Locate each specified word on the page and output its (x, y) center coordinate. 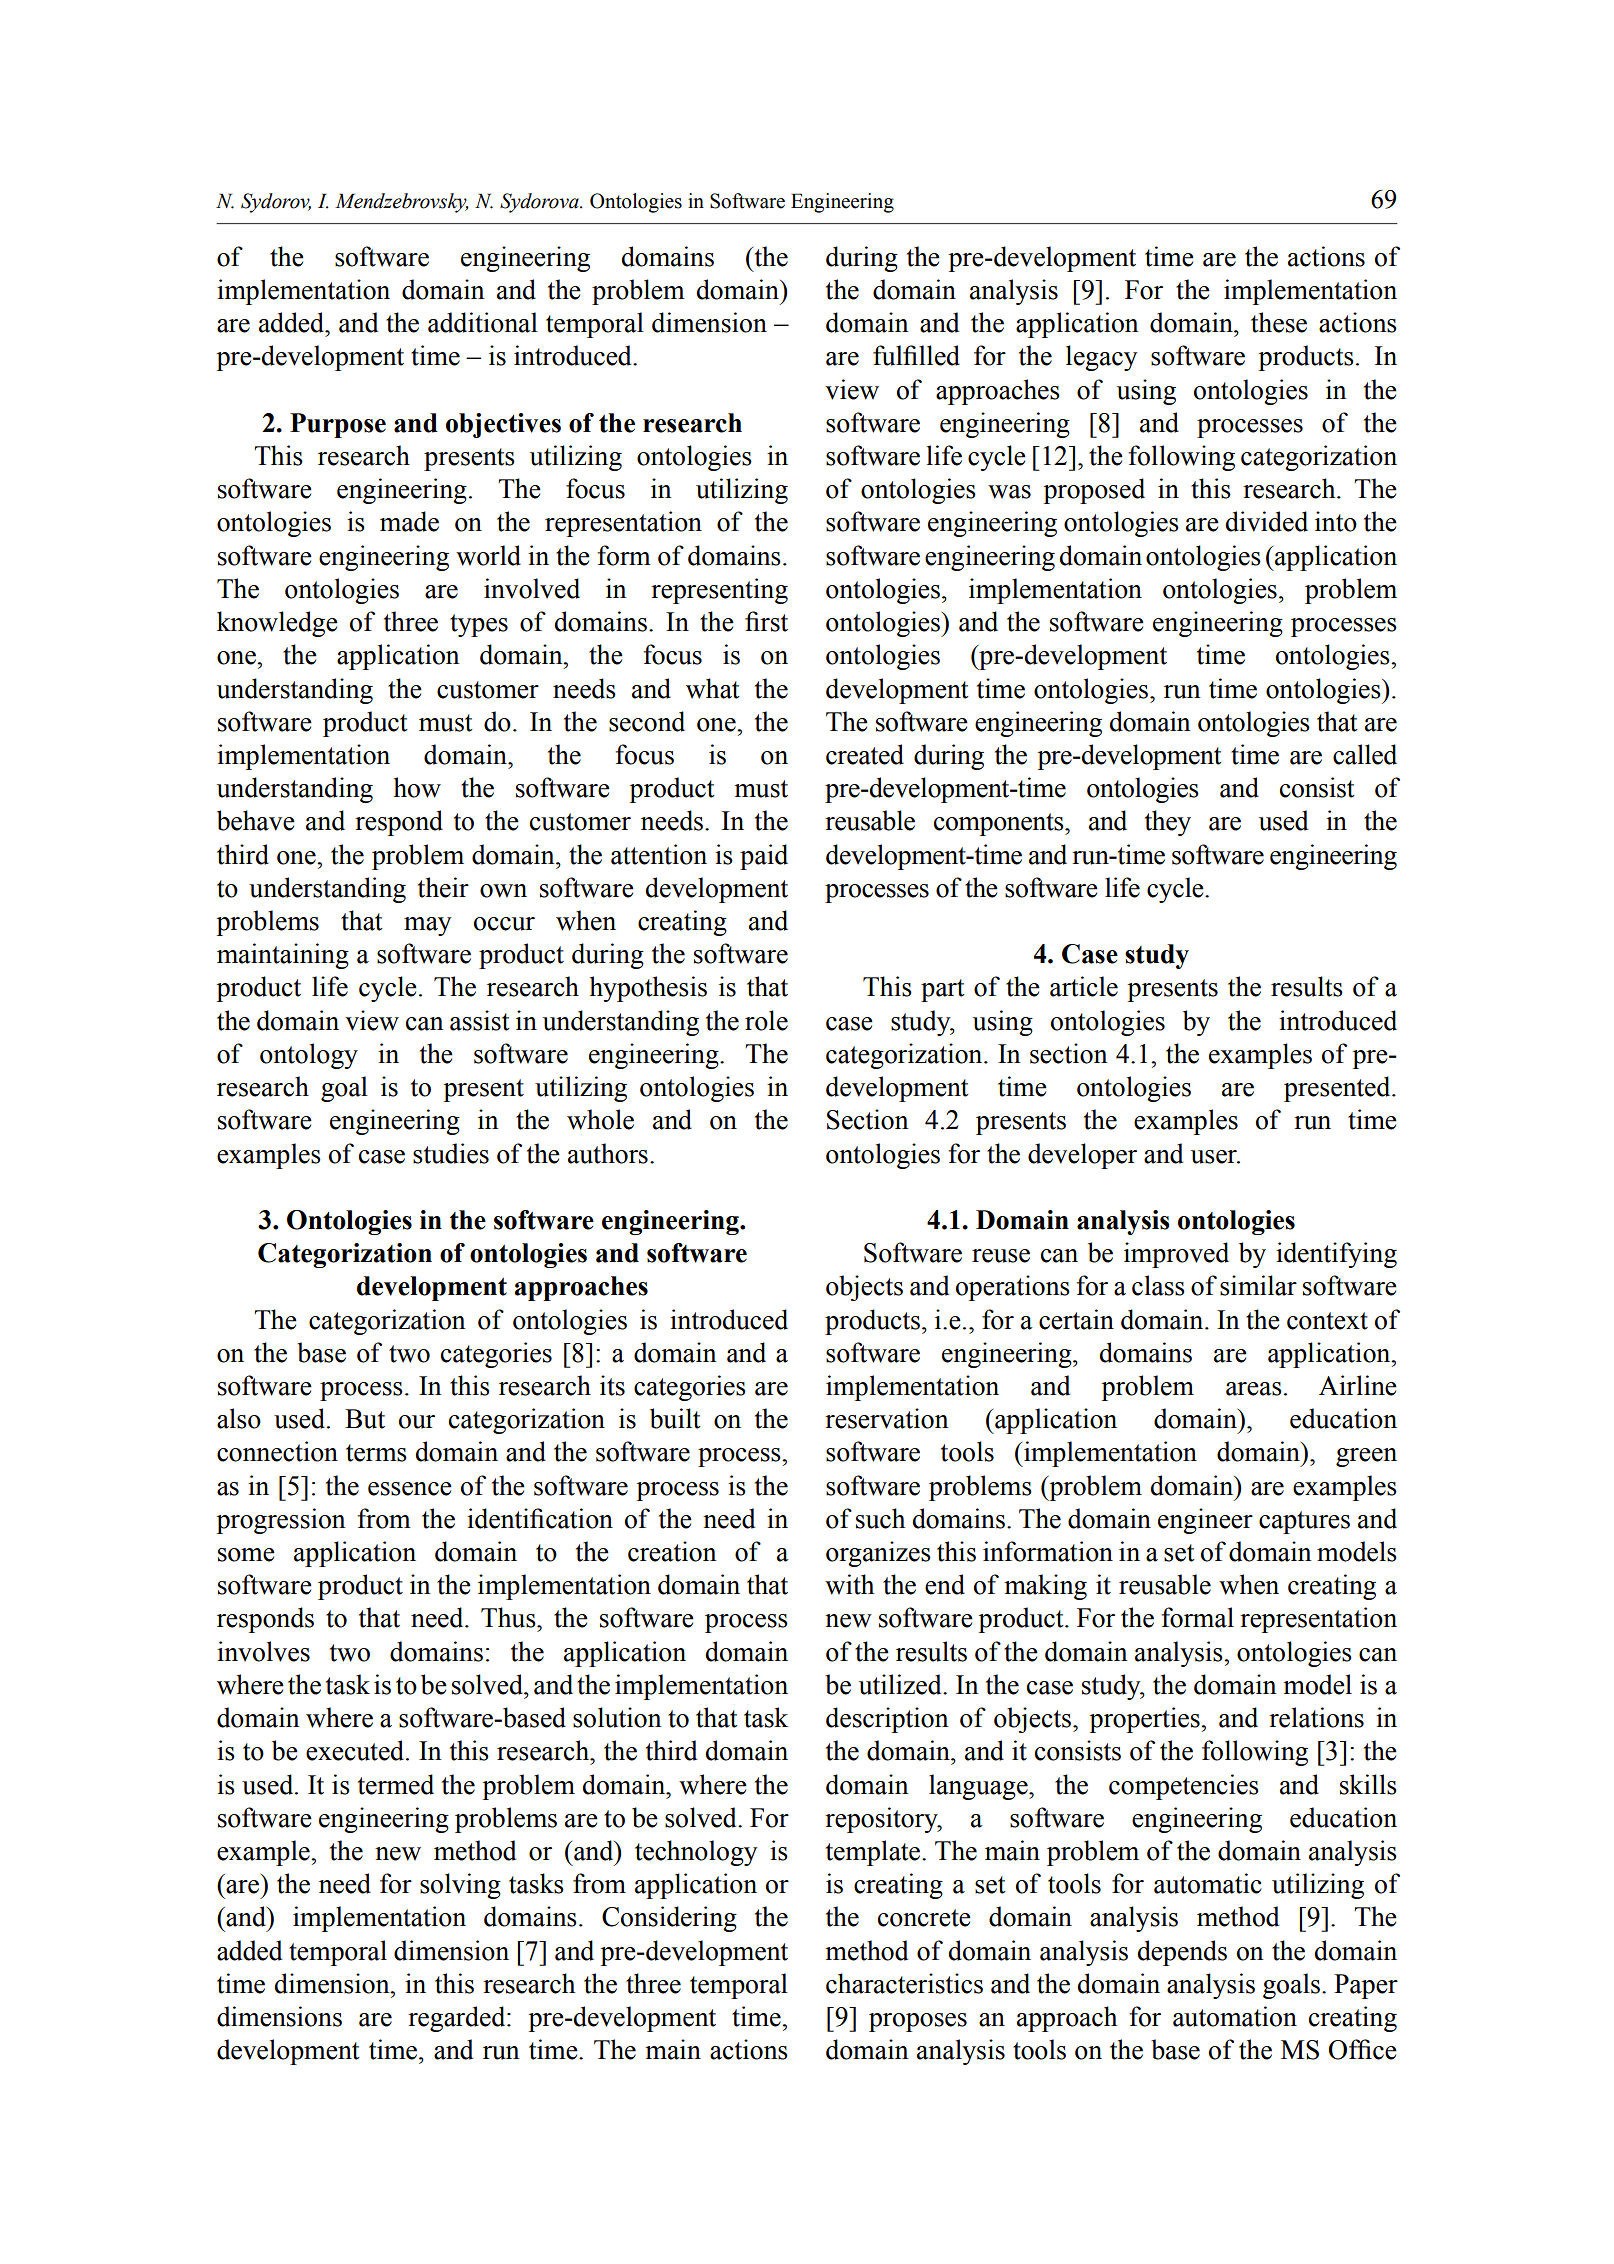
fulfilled (916, 355)
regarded (458, 2019)
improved (1176, 1255)
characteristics (904, 1983)
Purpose (338, 425)
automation (1235, 2016)
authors (608, 1153)
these (1279, 322)
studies (451, 1153)
